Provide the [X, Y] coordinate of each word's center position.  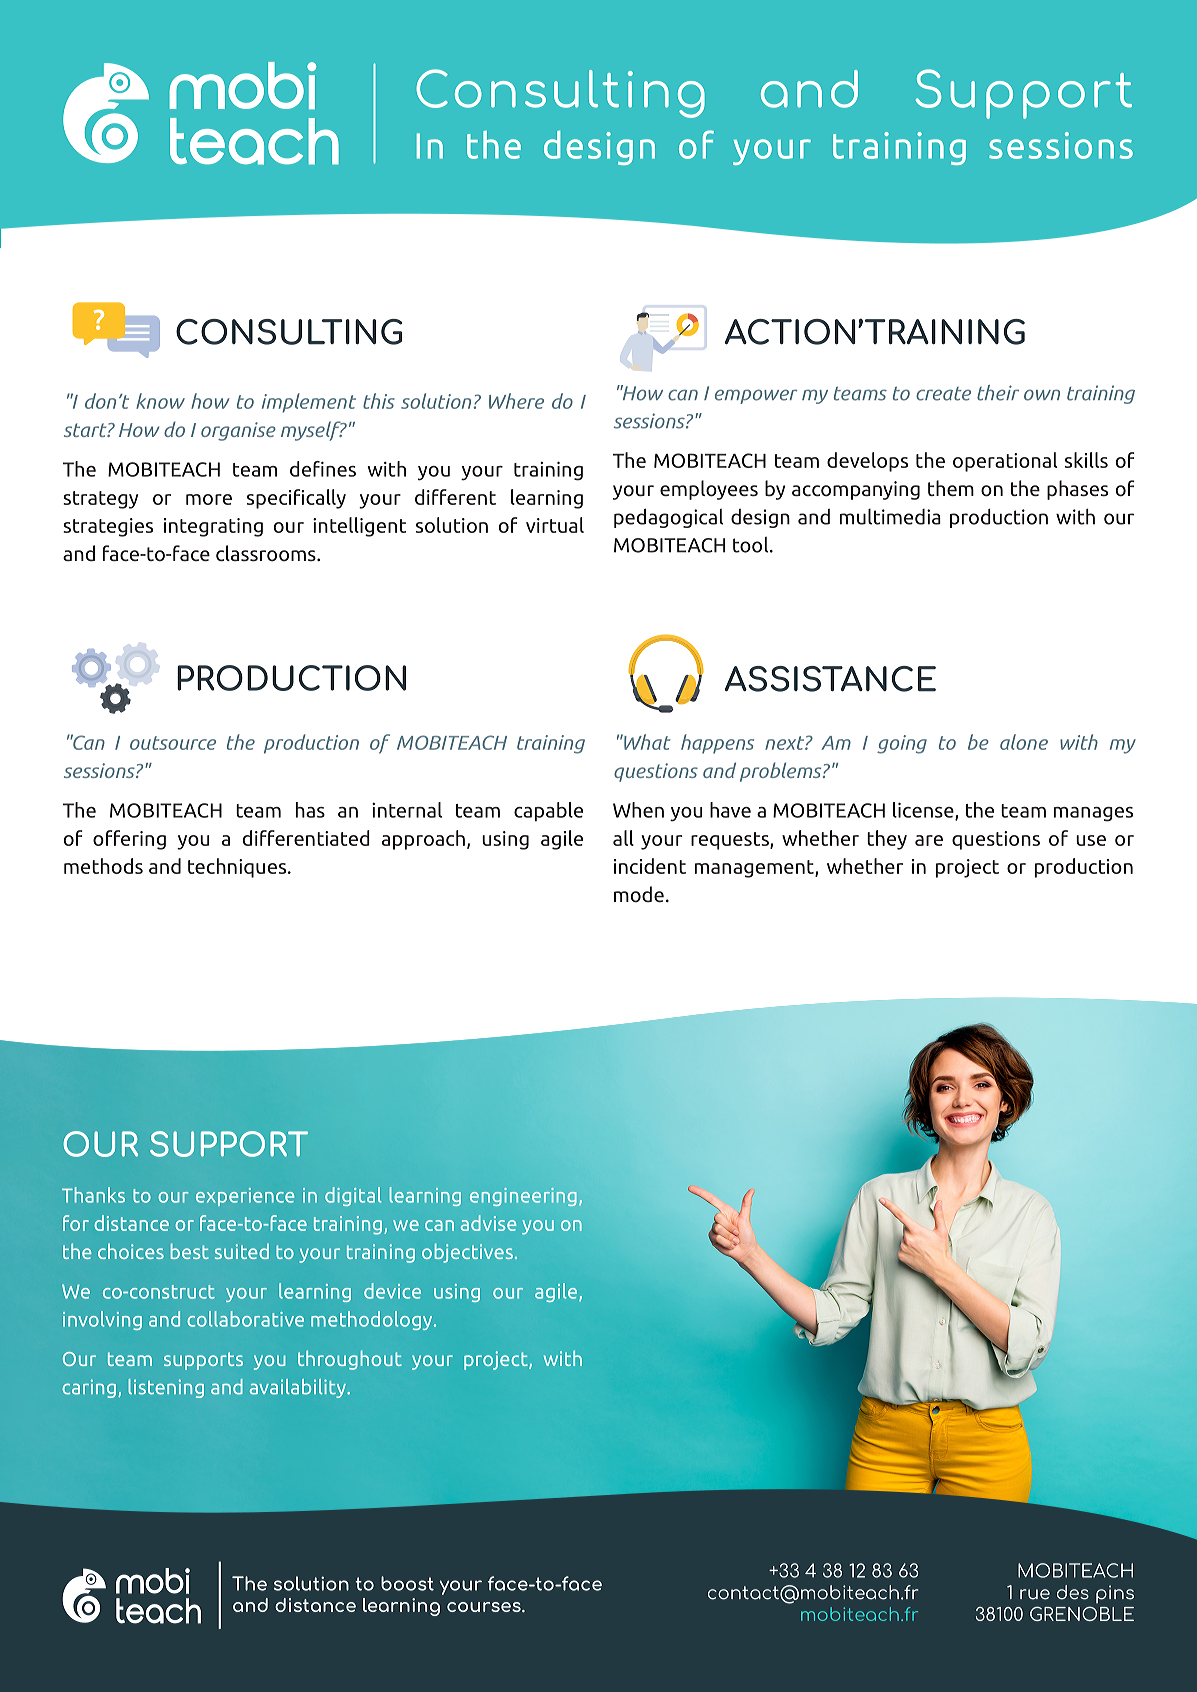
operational [1005, 462]
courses [485, 1607]
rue [1035, 1594]
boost [407, 1583]
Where [516, 401]
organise [238, 431]
